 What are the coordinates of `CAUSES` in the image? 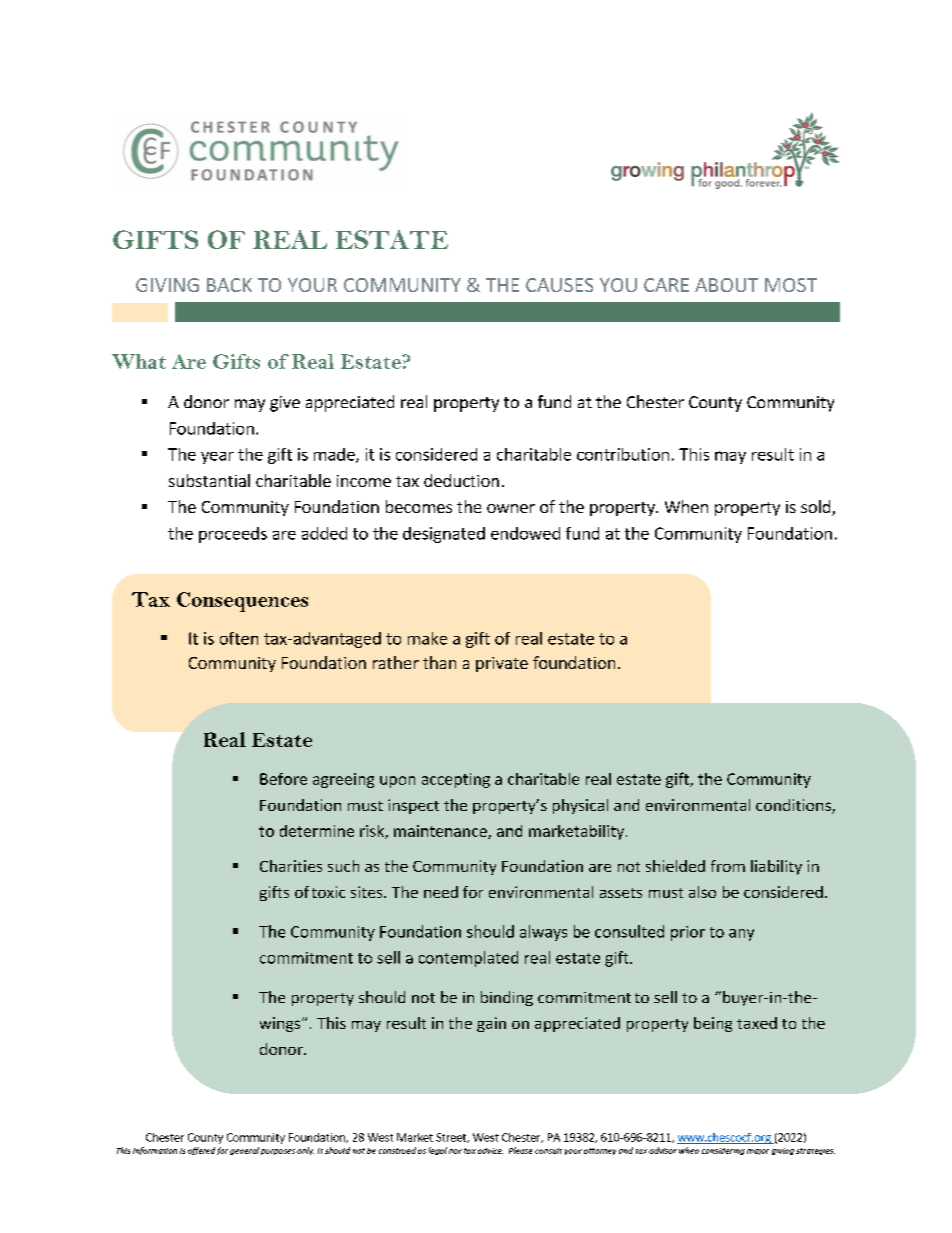 It's located at (559, 285).
